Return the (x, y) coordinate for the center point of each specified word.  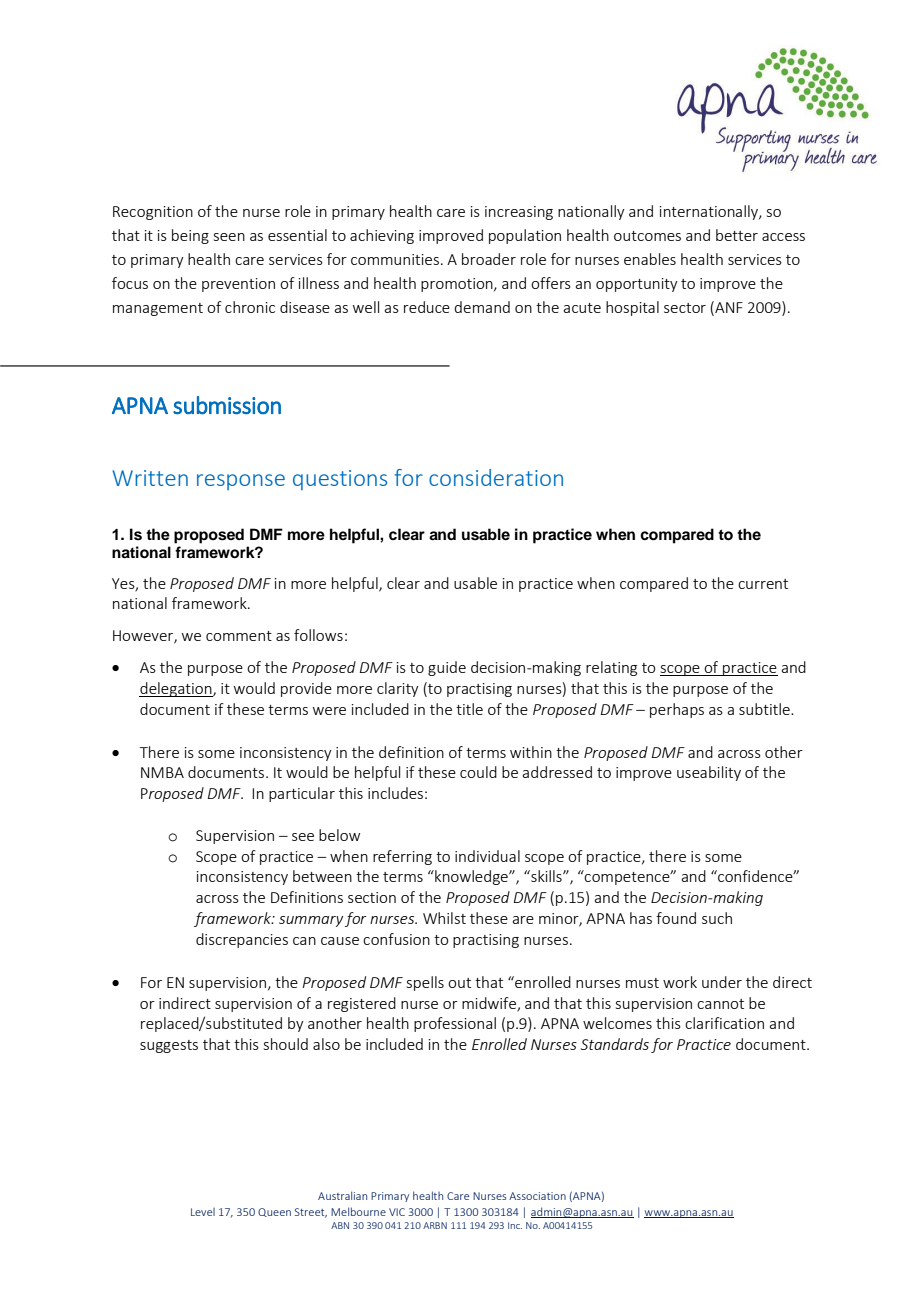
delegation (176, 689)
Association (537, 1196)
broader (489, 259)
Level (203, 1212)
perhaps (677, 710)
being (190, 236)
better (737, 235)
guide (447, 668)
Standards (615, 1044)
